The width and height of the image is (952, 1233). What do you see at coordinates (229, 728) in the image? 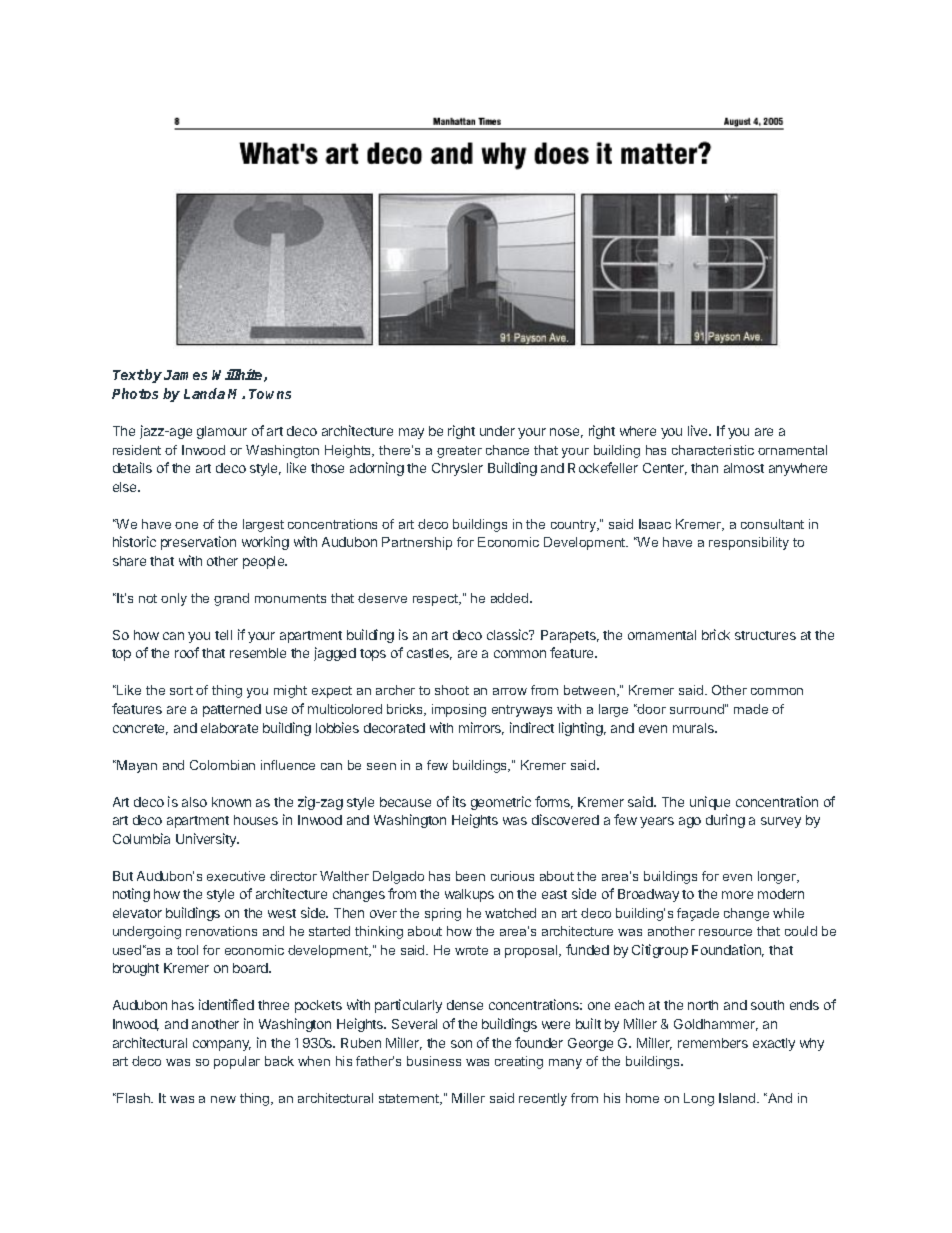
I see `elaborate` at bounding box center [229, 728].
